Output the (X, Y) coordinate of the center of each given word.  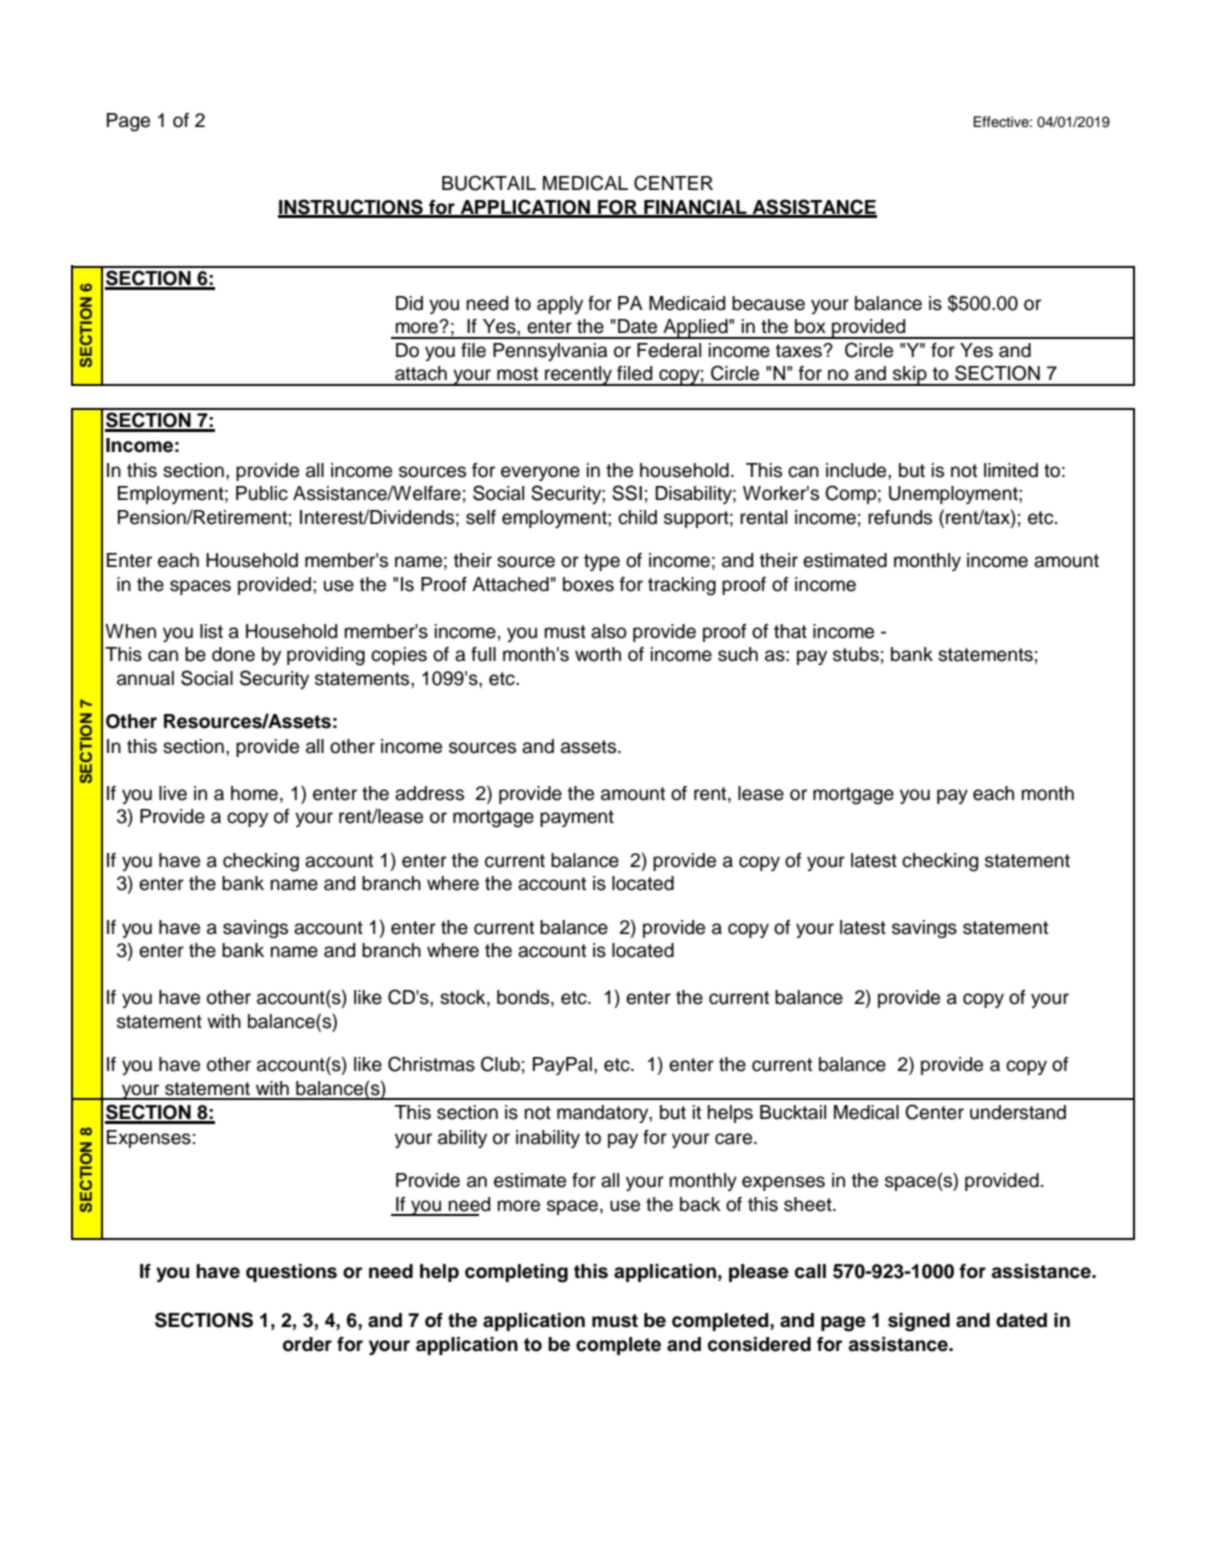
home (254, 793)
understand (1018, 1112)
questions (291, 1273)
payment (577, 818)
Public (262, 493)
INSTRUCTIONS (351, 208)
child (637, 517)
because (768, 303)
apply (560, 305)
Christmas (431, 1064)
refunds (900, 517)
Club (500, 1064)
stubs (856, 654)
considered (759, 1344)
